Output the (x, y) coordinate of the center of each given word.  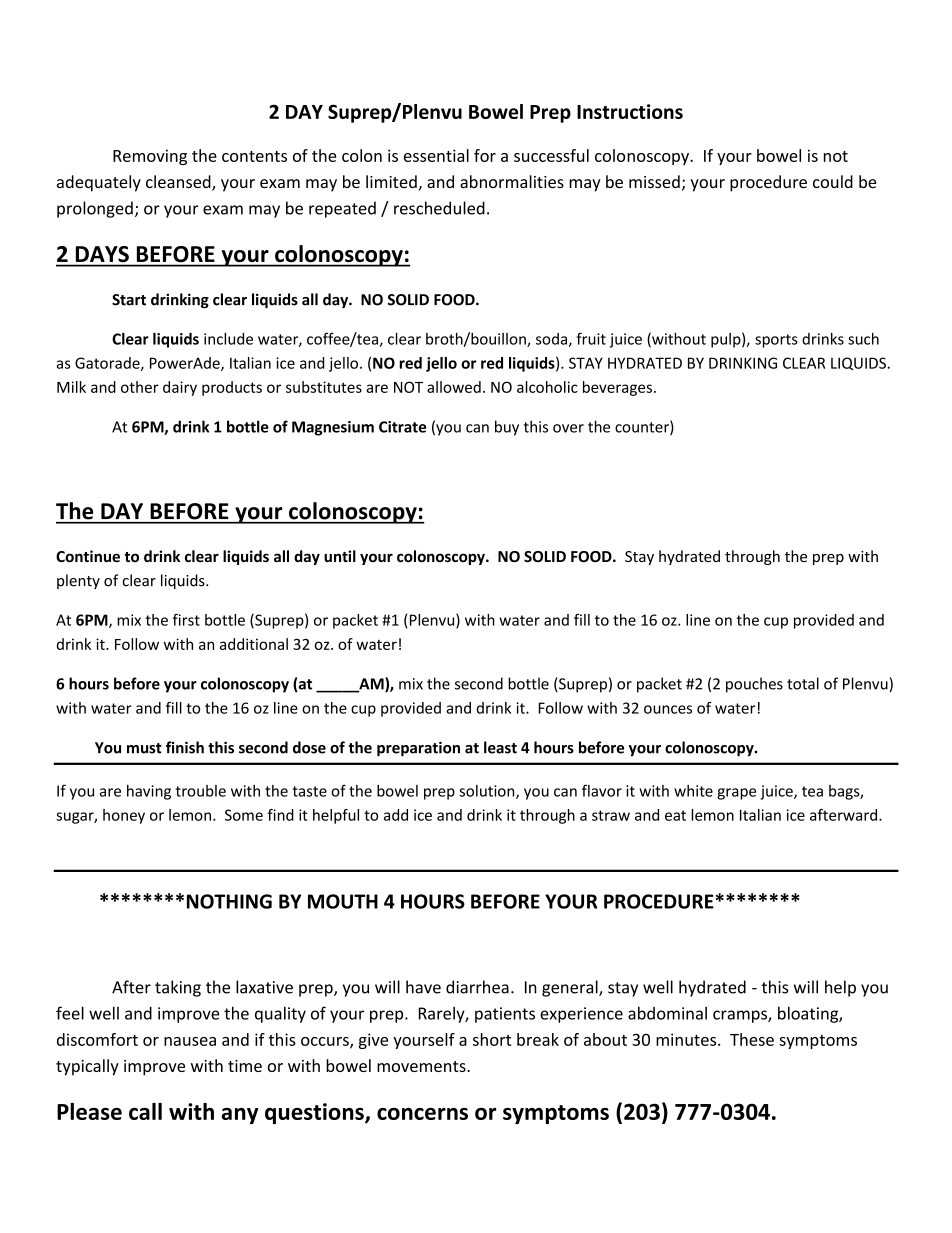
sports (776, 341)
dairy (180, 388)
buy (507, 428)
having (149, 792)
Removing (150, 157)
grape (736, 794)
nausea (190, 1041)
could (833, 181)
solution (488, 792)
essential (436, 155)
